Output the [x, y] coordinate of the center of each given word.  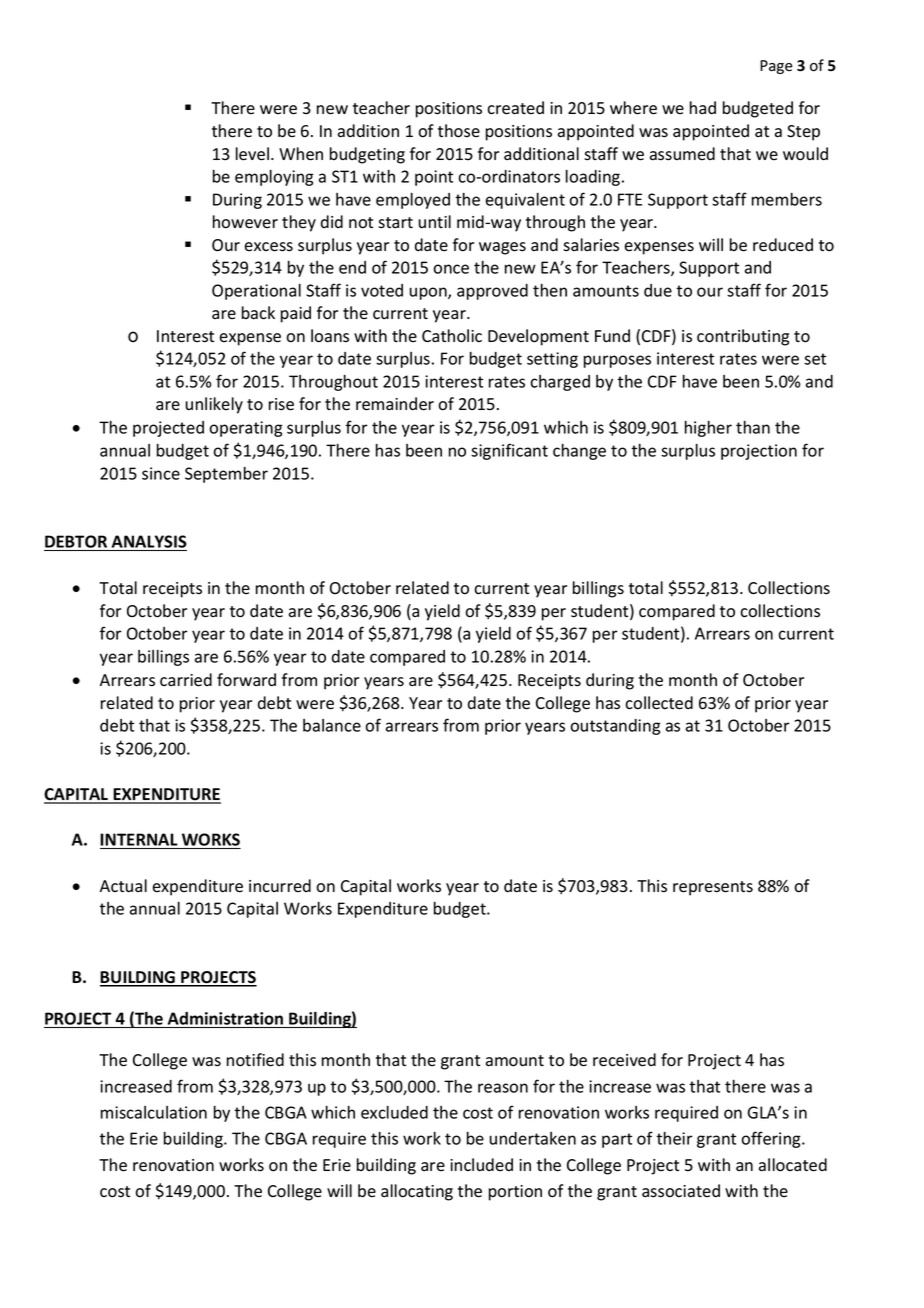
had [703, 107]
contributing [743, 337]
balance [332, 725]
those [459, 131]
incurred [280, 886]
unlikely [214, 405]
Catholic [452, 336]
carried [186, 680]
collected [659, 703]
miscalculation [154, 1112]
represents [713, 888]
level [252, 154]
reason [503, 1088]
